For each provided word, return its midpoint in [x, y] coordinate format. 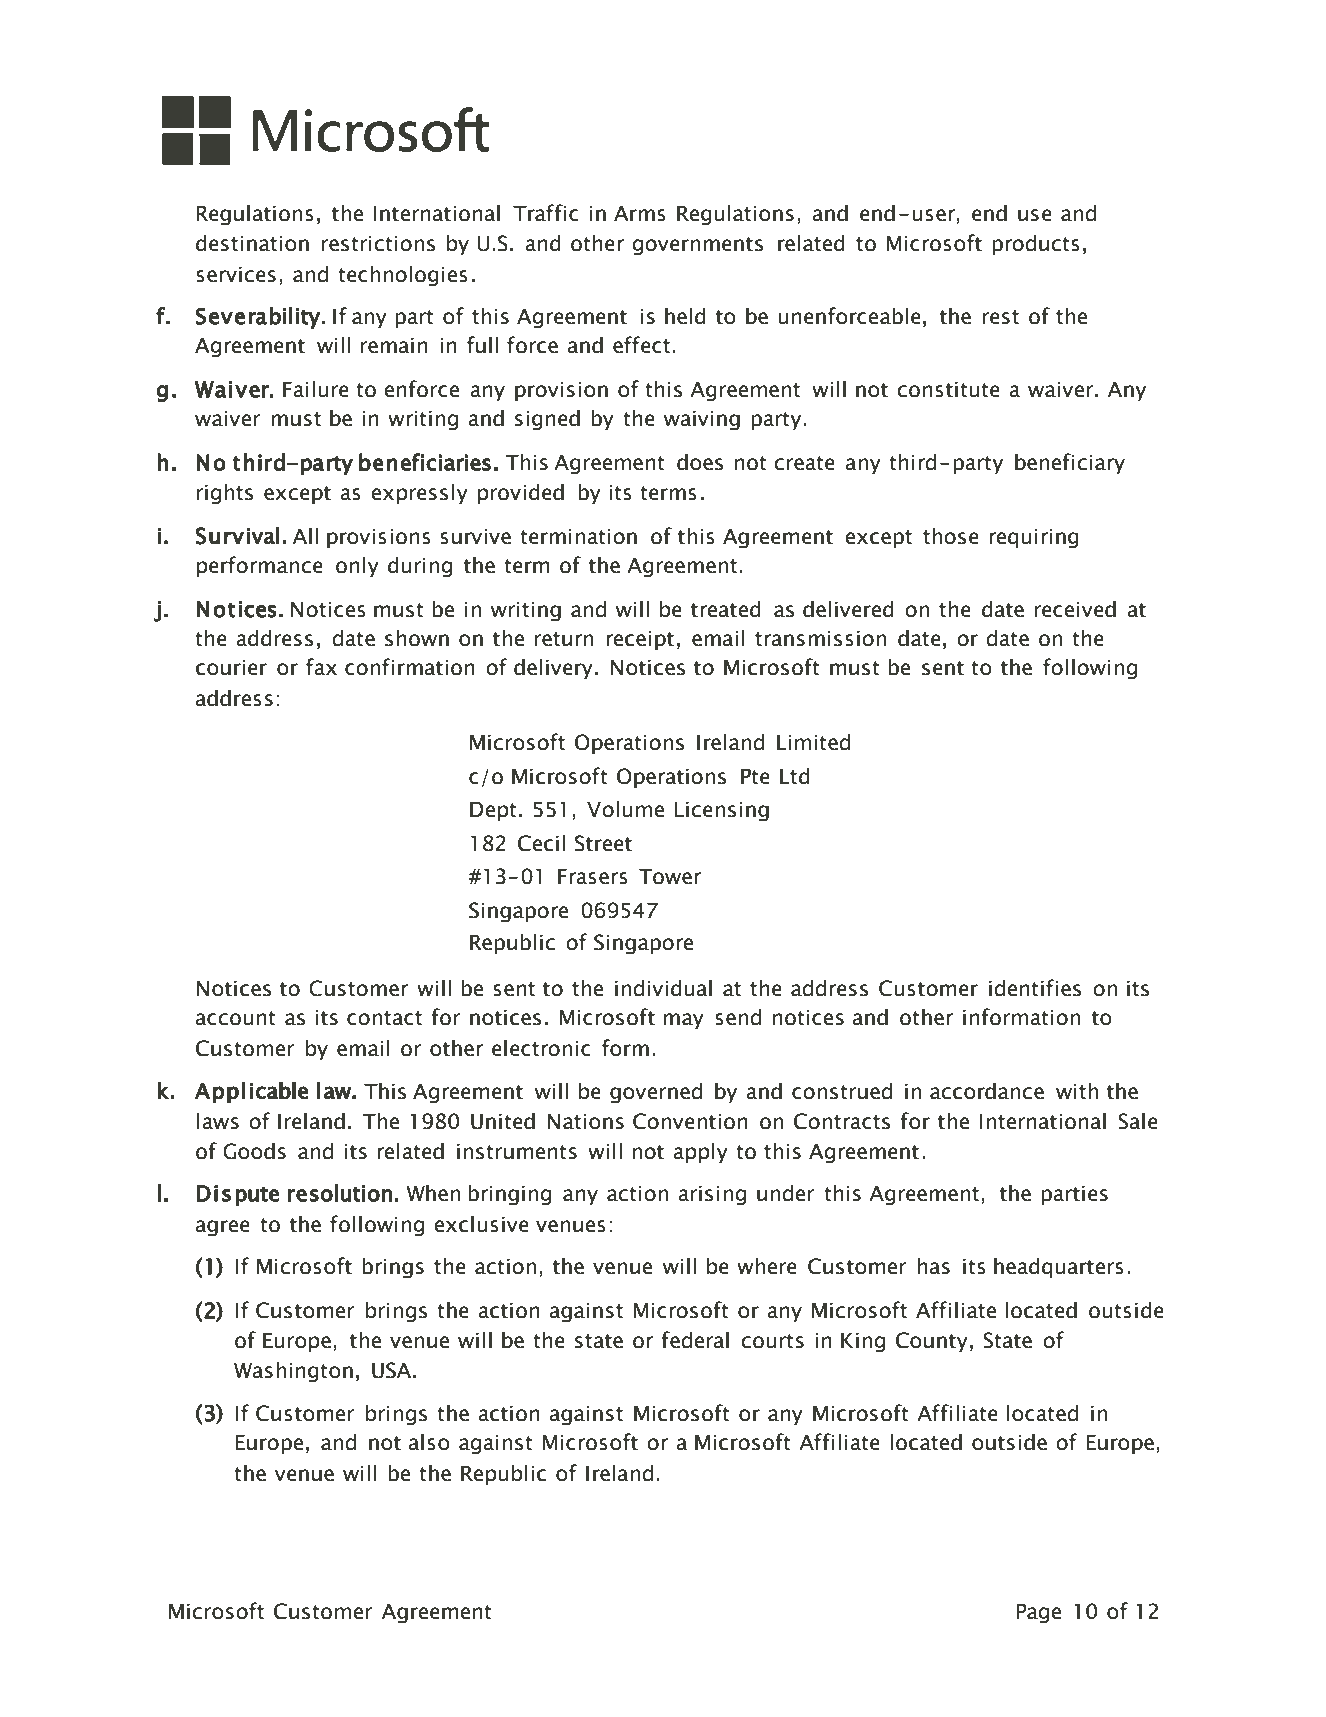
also [429, 1442]
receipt [640, 640]
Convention [690, 1121]
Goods [254, 1151]
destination [252, 243]
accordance [987, 1091]
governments [697, 246]
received [1075, 609]
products [1036, 244]
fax [321, 667]
